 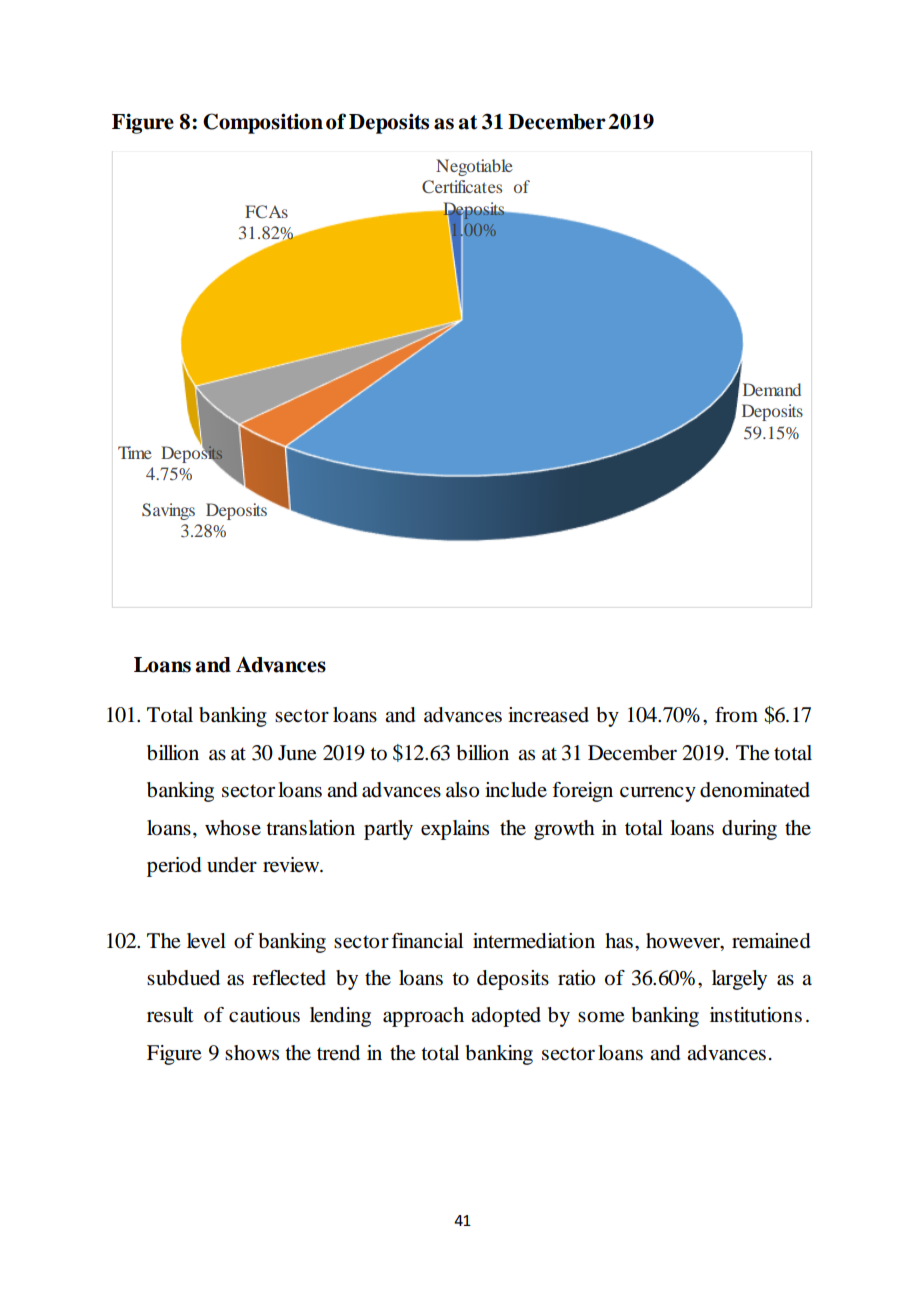 I want to click on Composition, so click(x=263, y=123).
